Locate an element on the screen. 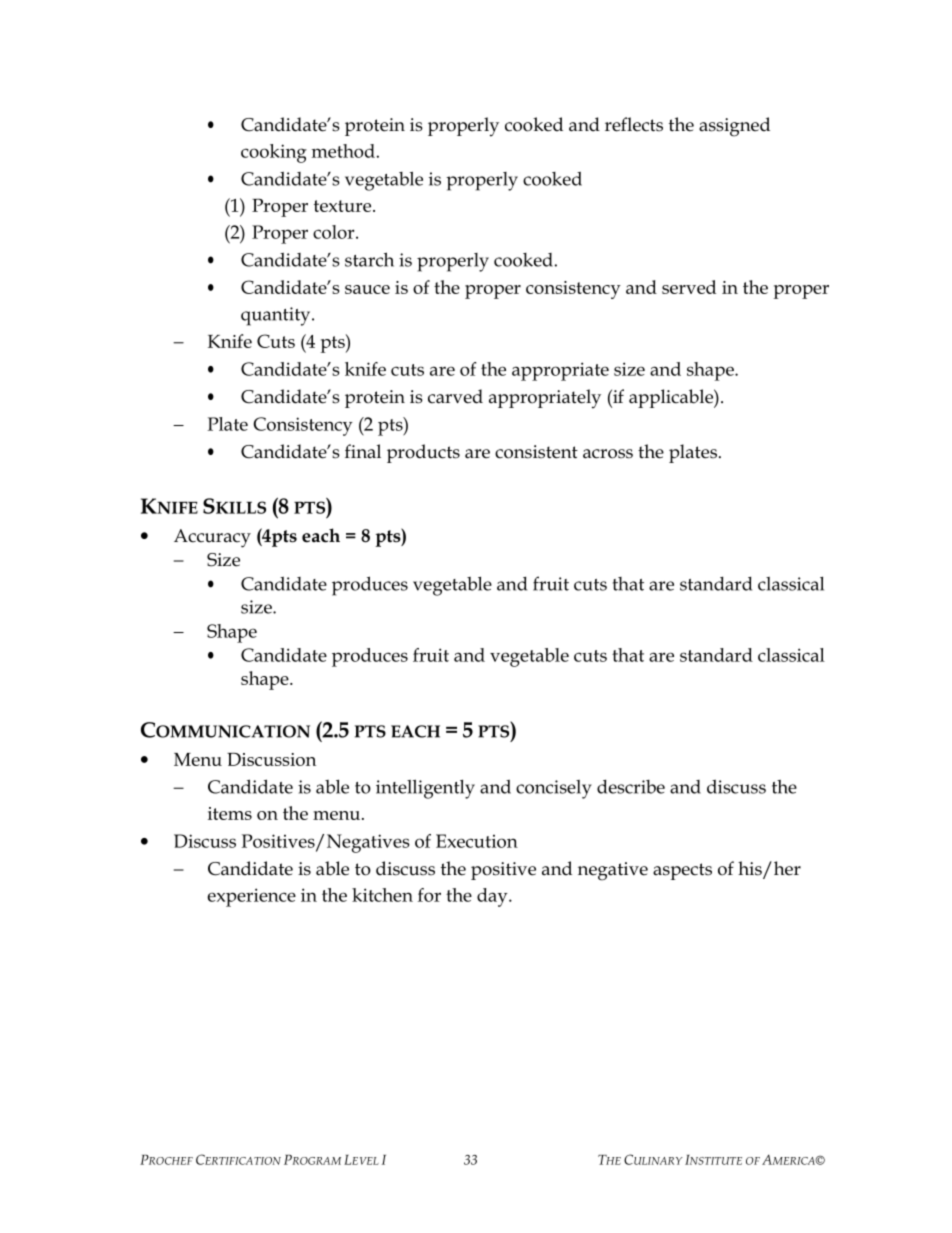 The image size is (952, 1233). day is located at coordinates (493, 897).
